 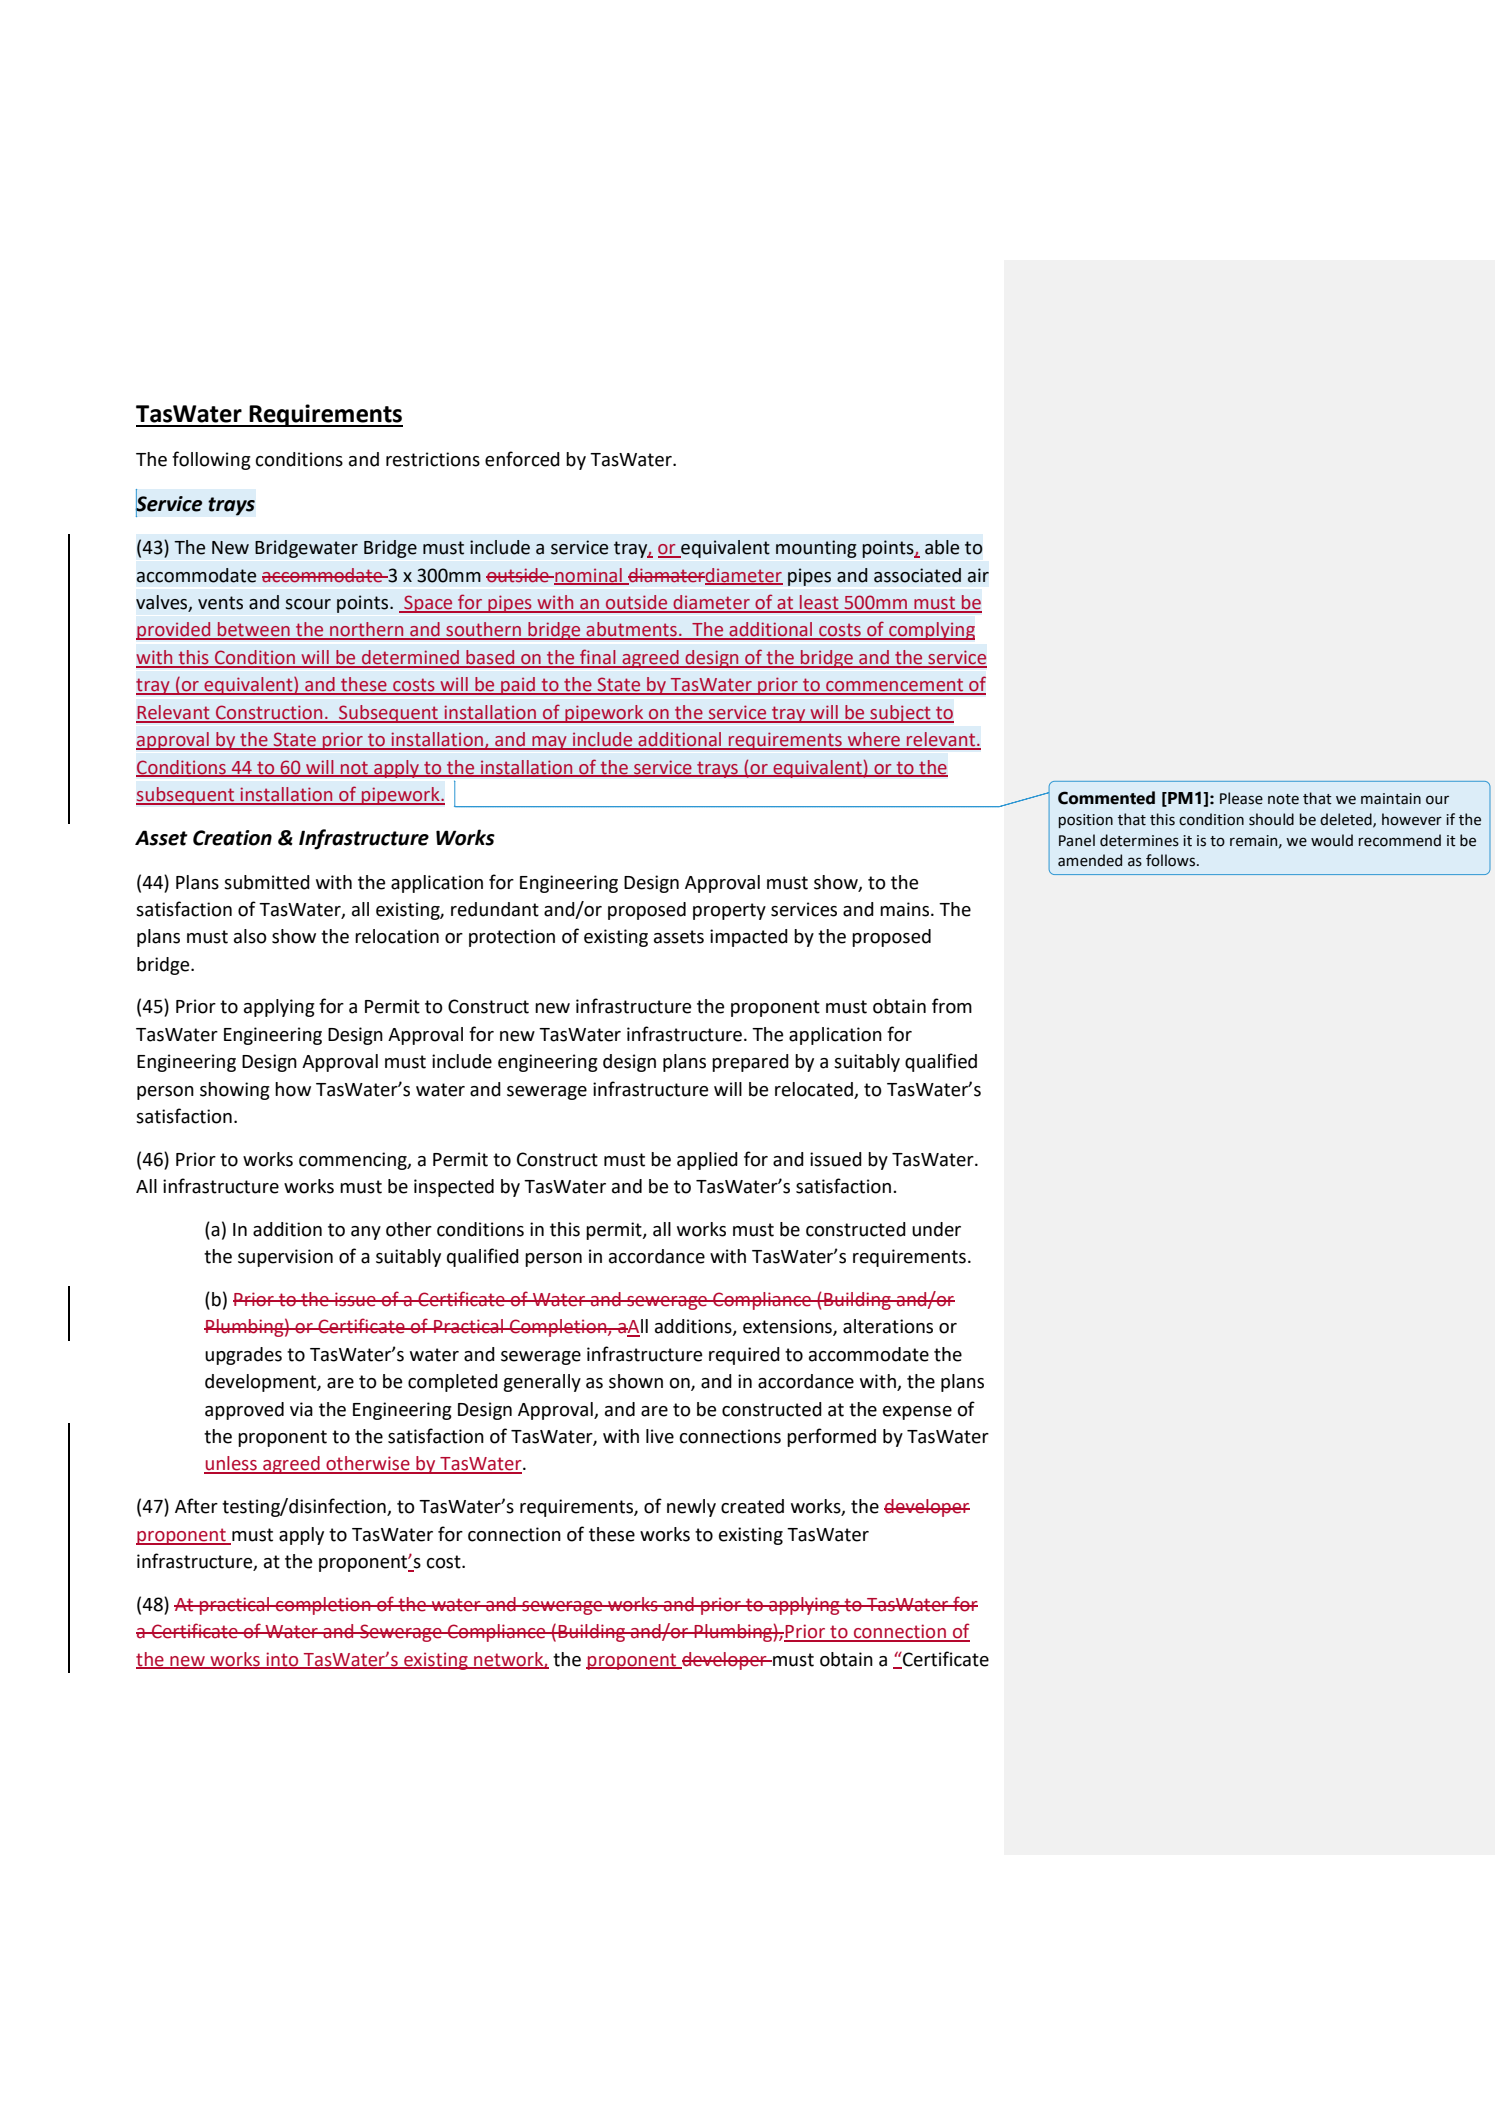 I want to click on from, so click(x=952, y=1006).
